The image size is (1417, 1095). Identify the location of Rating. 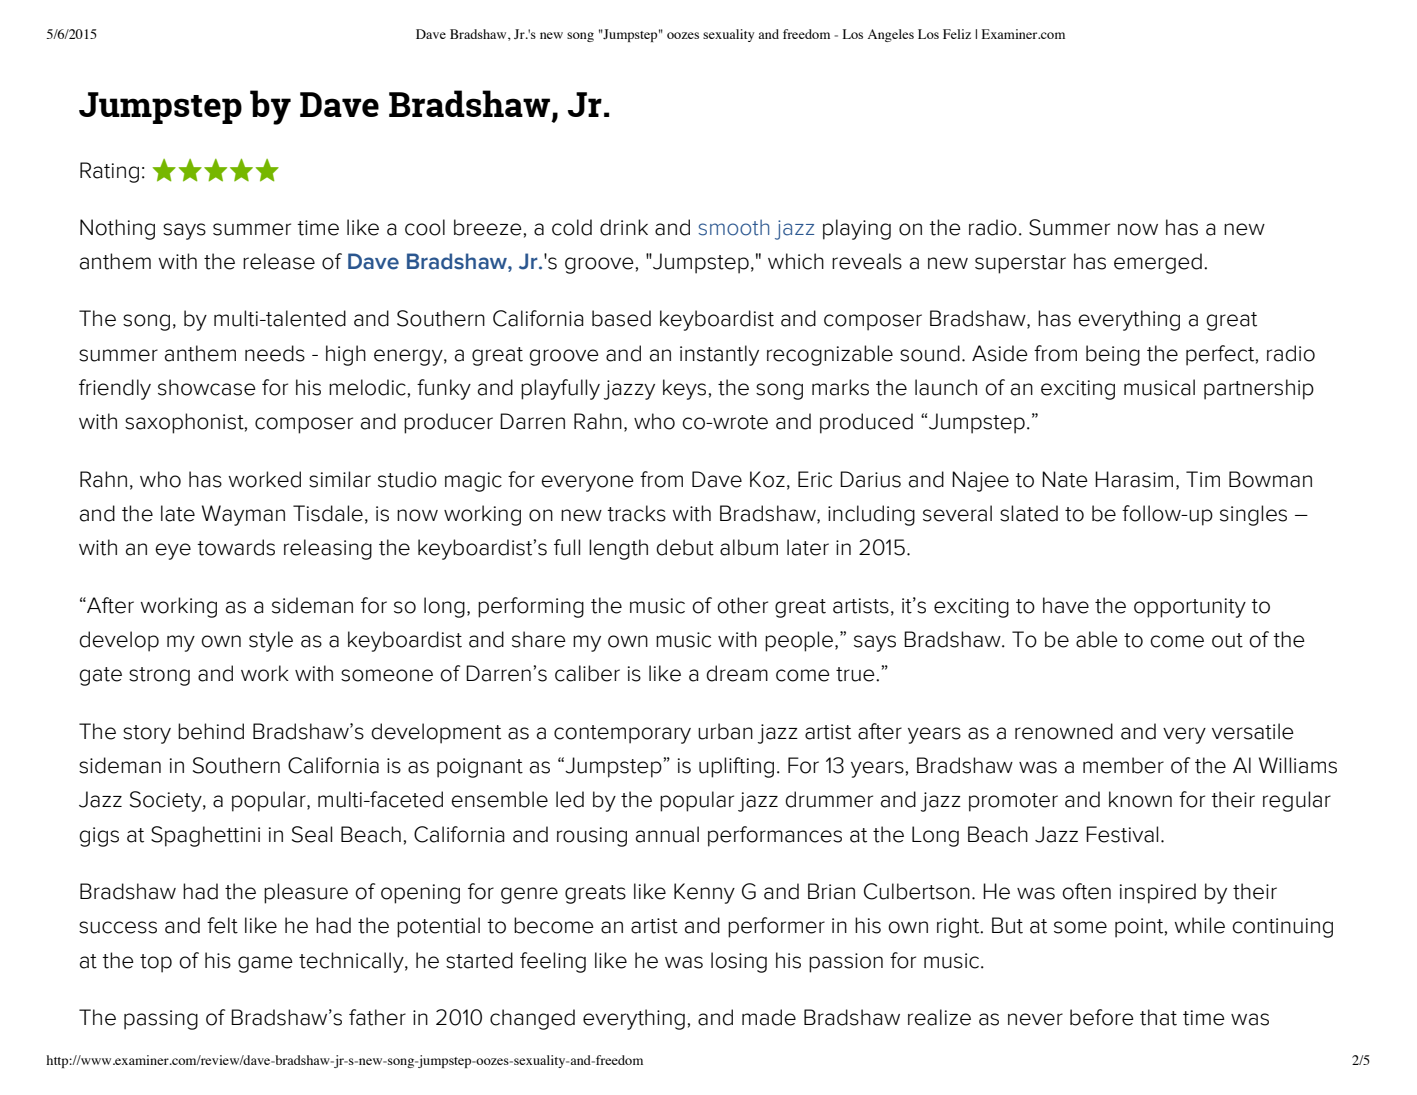
(109, 172).
